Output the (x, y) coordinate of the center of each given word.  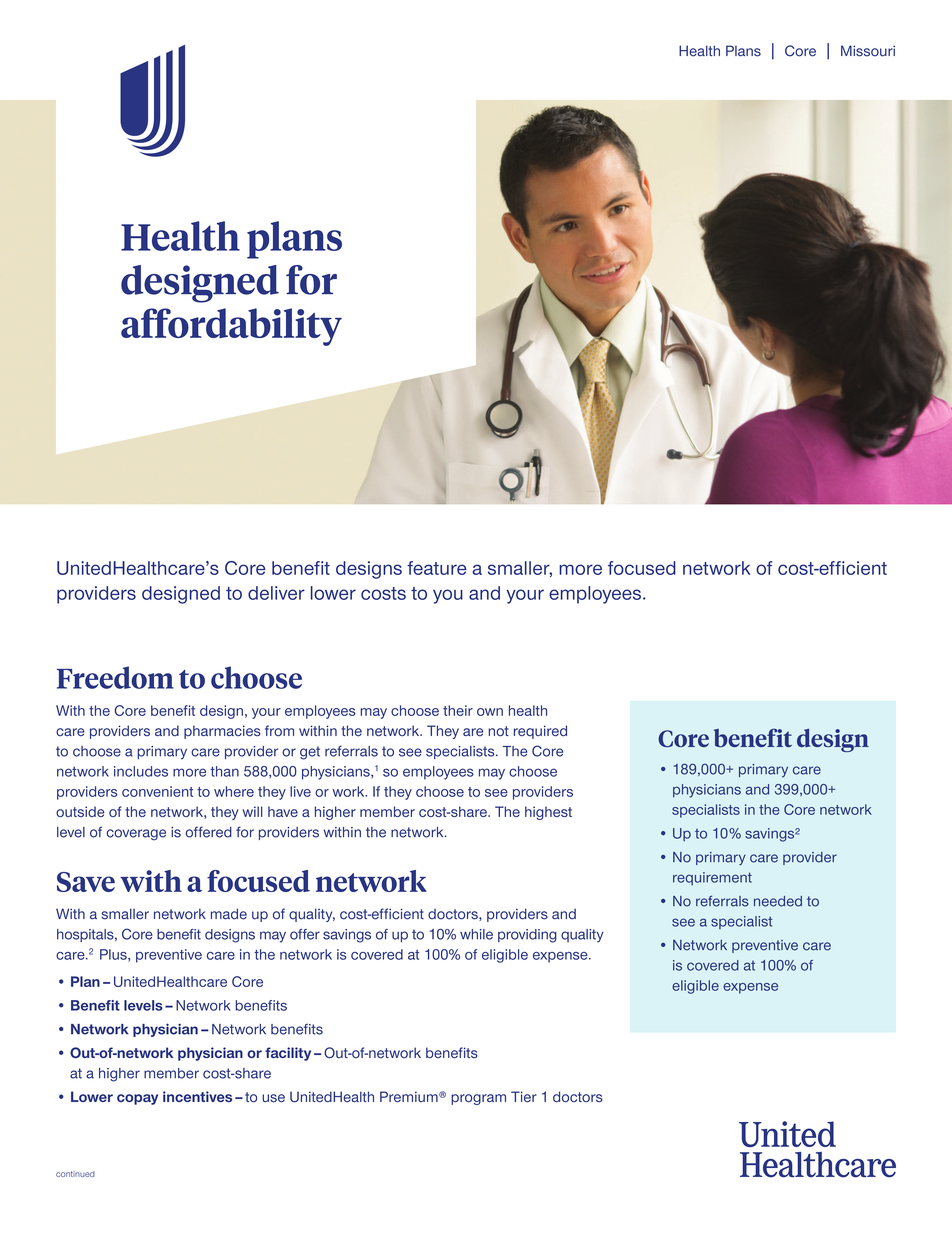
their (458, 710)
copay (137, 1099)
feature (437, 568)
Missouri (868, 51)
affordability (231, 327)
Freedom (115, 677)
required (540, 732)
